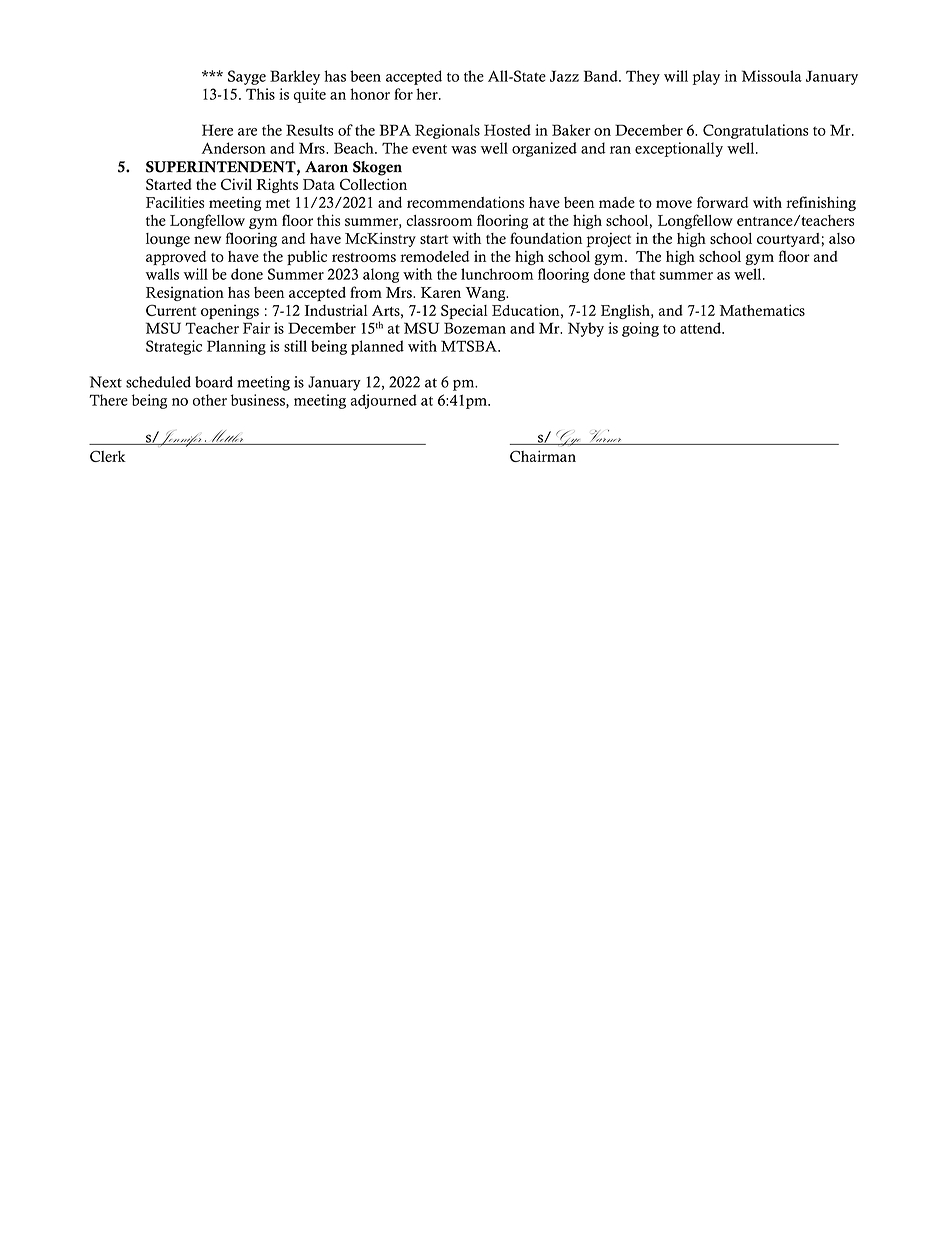 Image resolution: width=952 pixels, height=1233 pixels. I want to click on Missoula, so click(772, 76).
